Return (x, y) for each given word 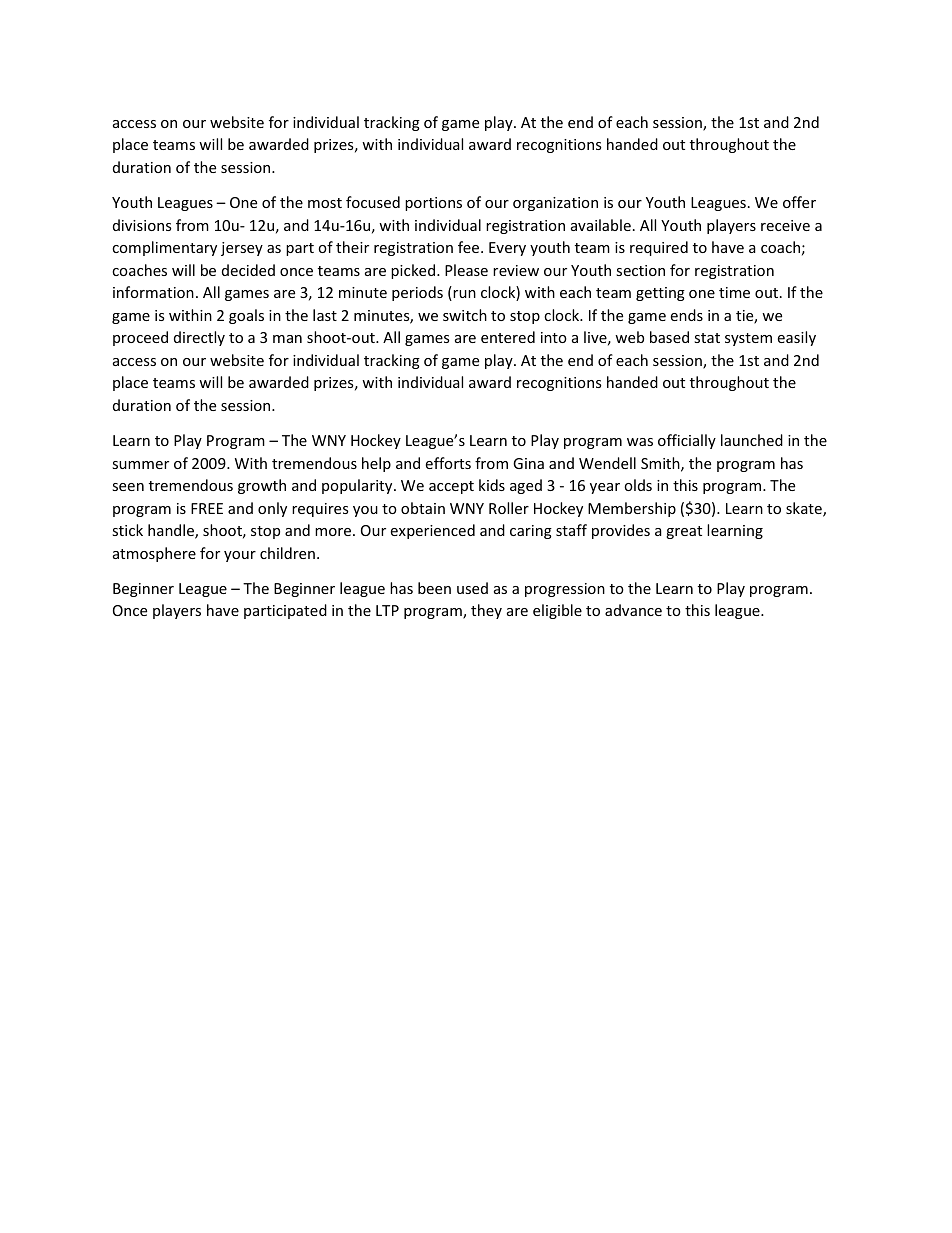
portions (433, 204)
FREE (207, 508)
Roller (509, 508)
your (240, 556)
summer (140, 465)
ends (687, 315)
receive (785, 225)
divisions (142, 225)
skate (805, 509)
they (486, 611)
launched (752, 440)
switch (465, 315)
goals (246, 316)
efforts (448, 463)
